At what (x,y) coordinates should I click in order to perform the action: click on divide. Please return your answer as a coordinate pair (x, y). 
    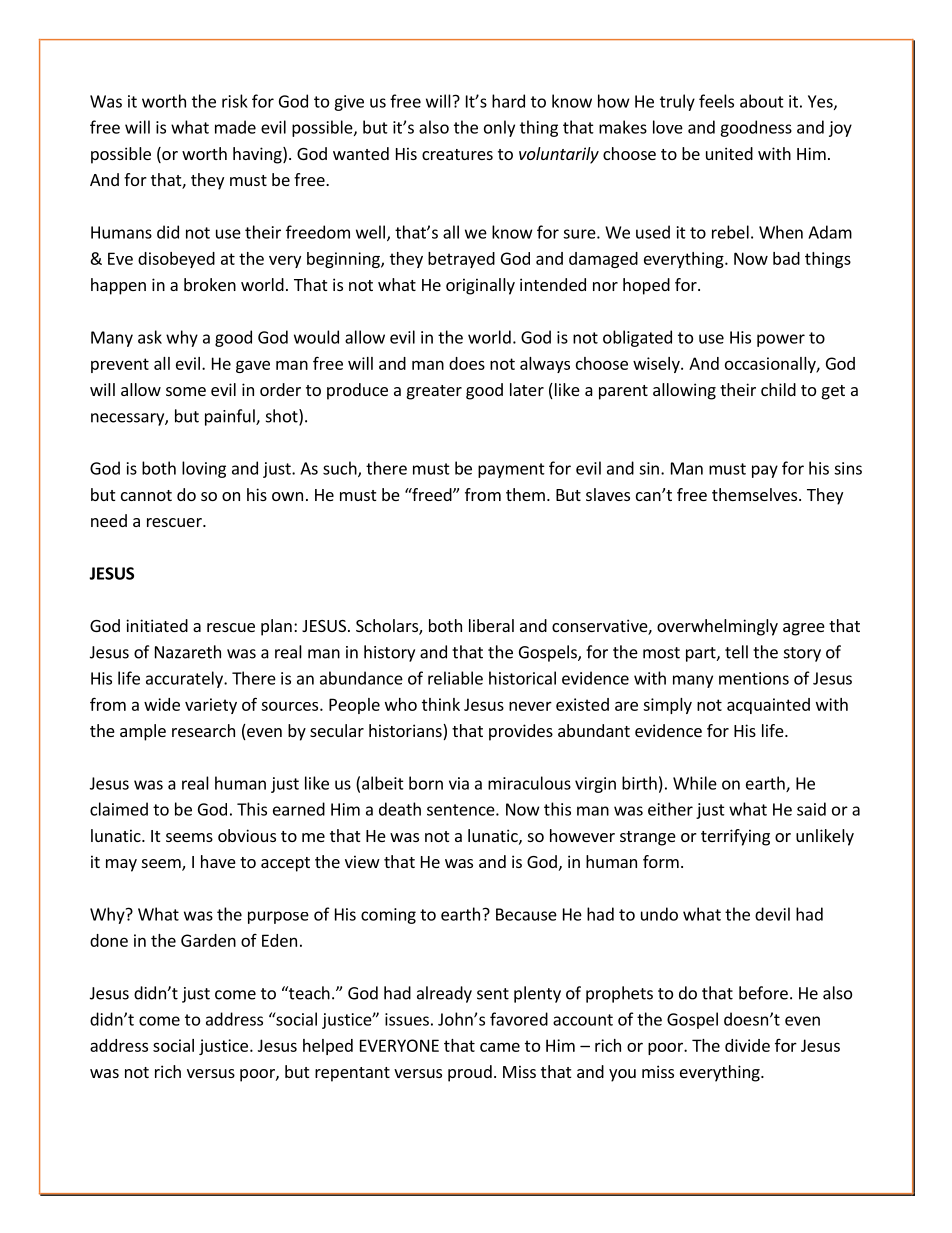
    Looking at the image, I should click on (747, 1045).
